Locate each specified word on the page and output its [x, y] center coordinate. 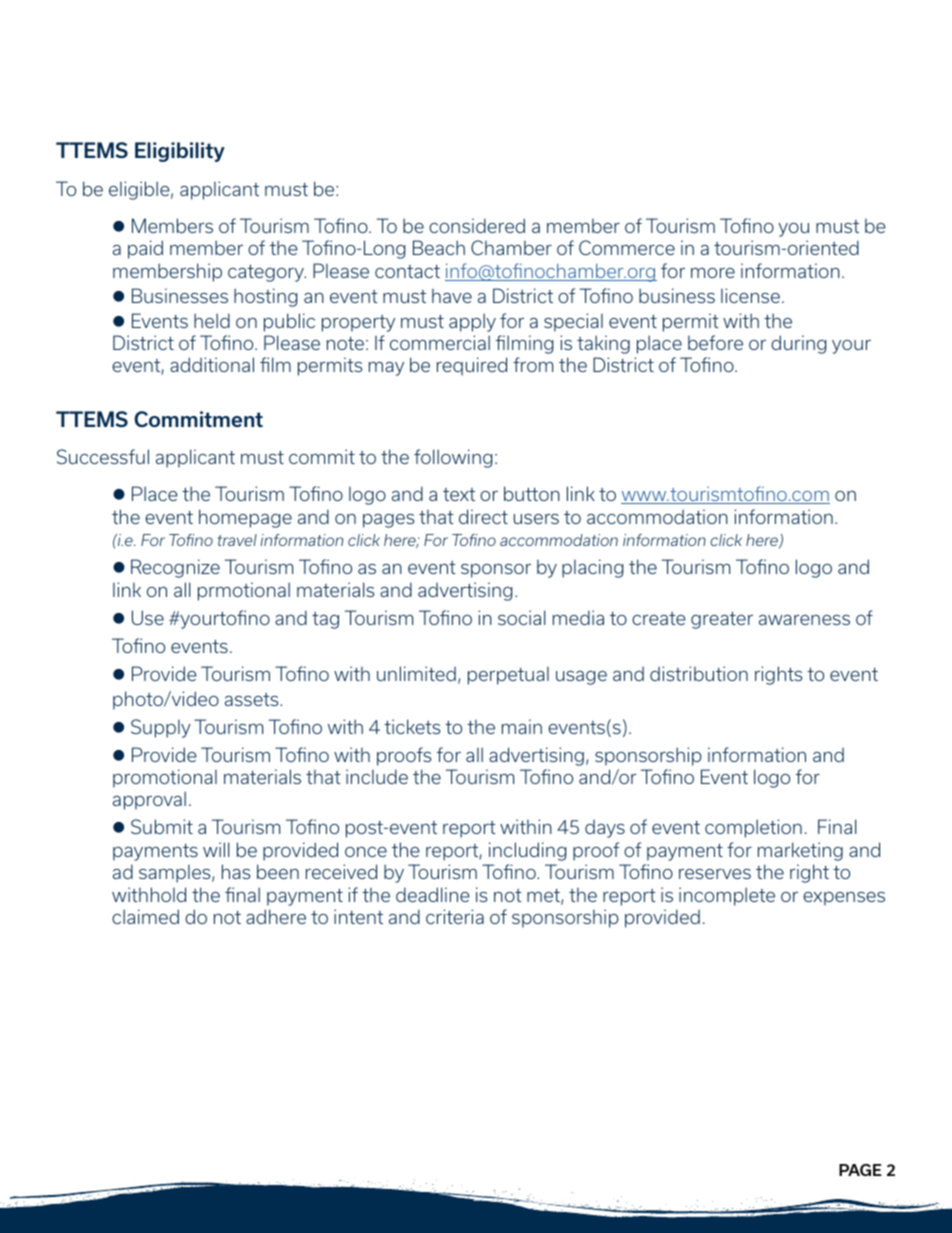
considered [477, 225]
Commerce [627, 247]
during [798, 344]
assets [253, 699]
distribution [699, 673]
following [453, 458]
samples [176, 874]
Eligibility [180, 152]
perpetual [508, 676]
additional [212, 364]
